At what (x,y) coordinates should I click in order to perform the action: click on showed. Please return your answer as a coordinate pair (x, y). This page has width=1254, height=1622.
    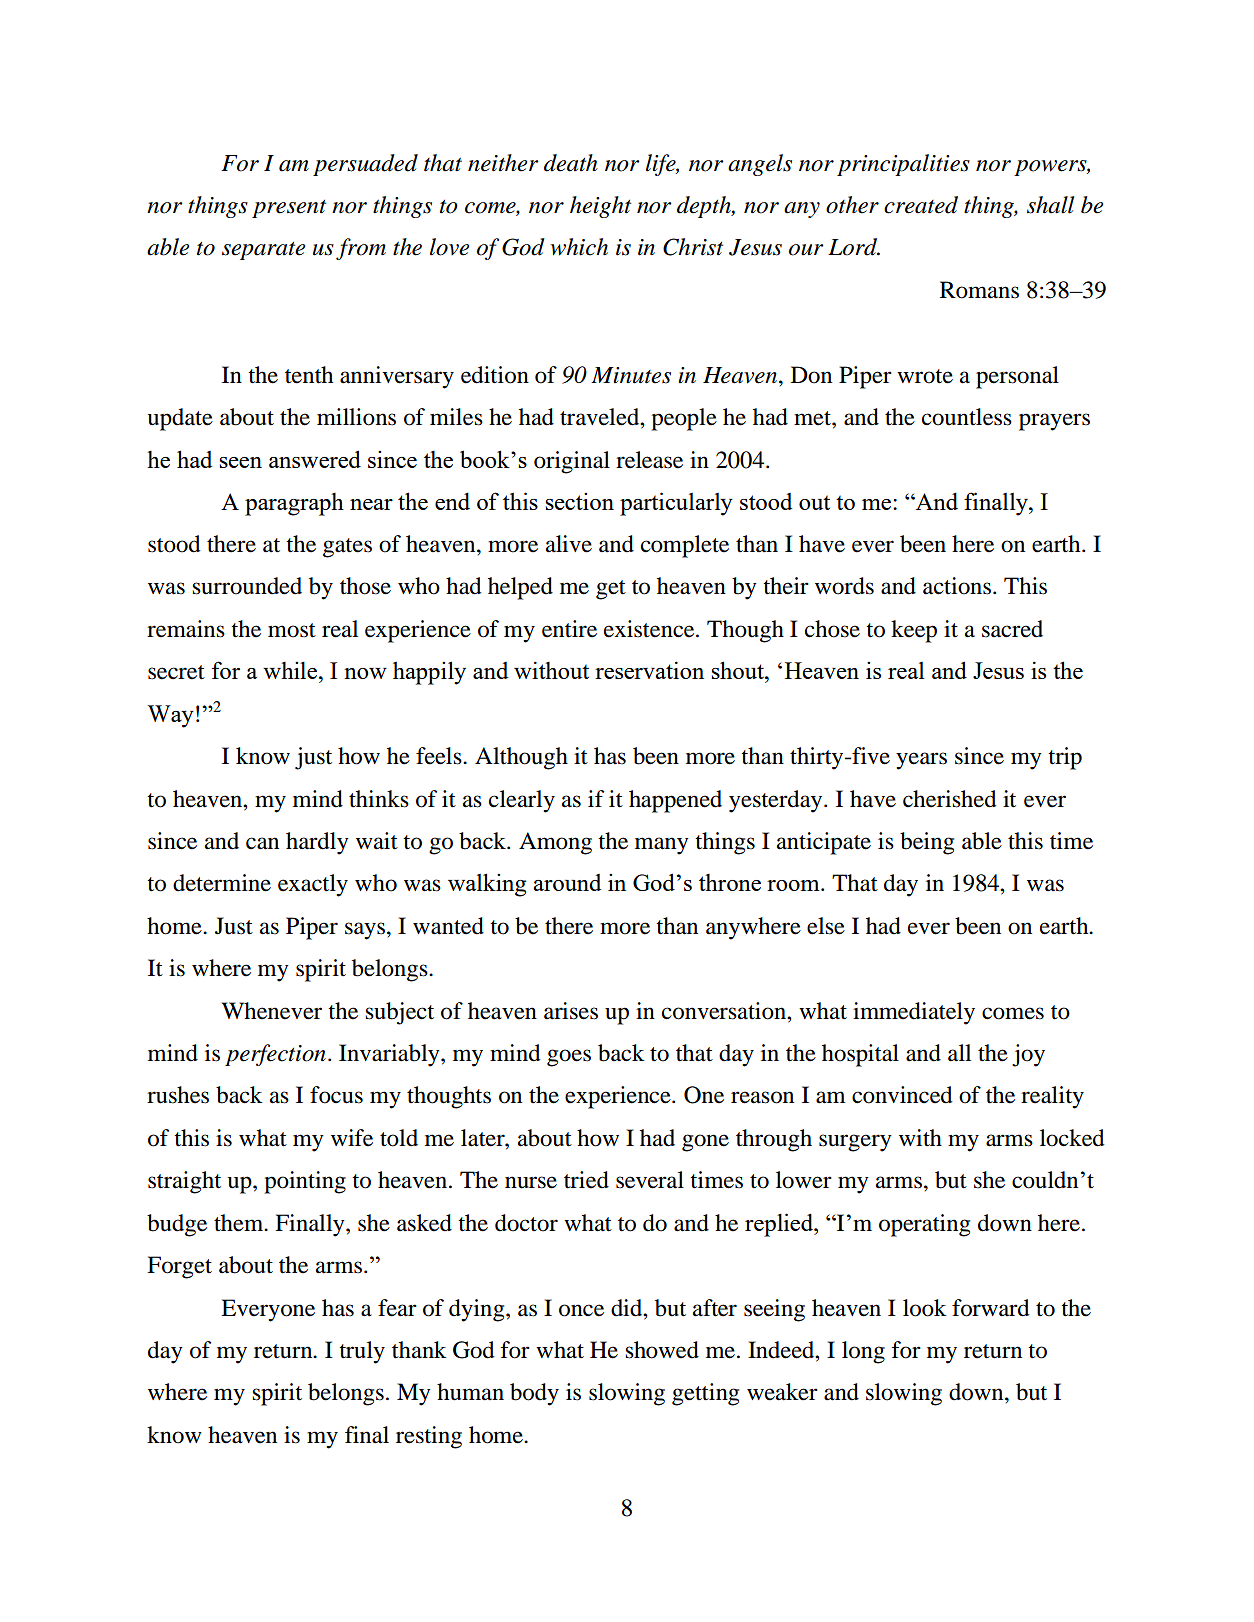
    Looking at the image, I should click on (662, 1350).
